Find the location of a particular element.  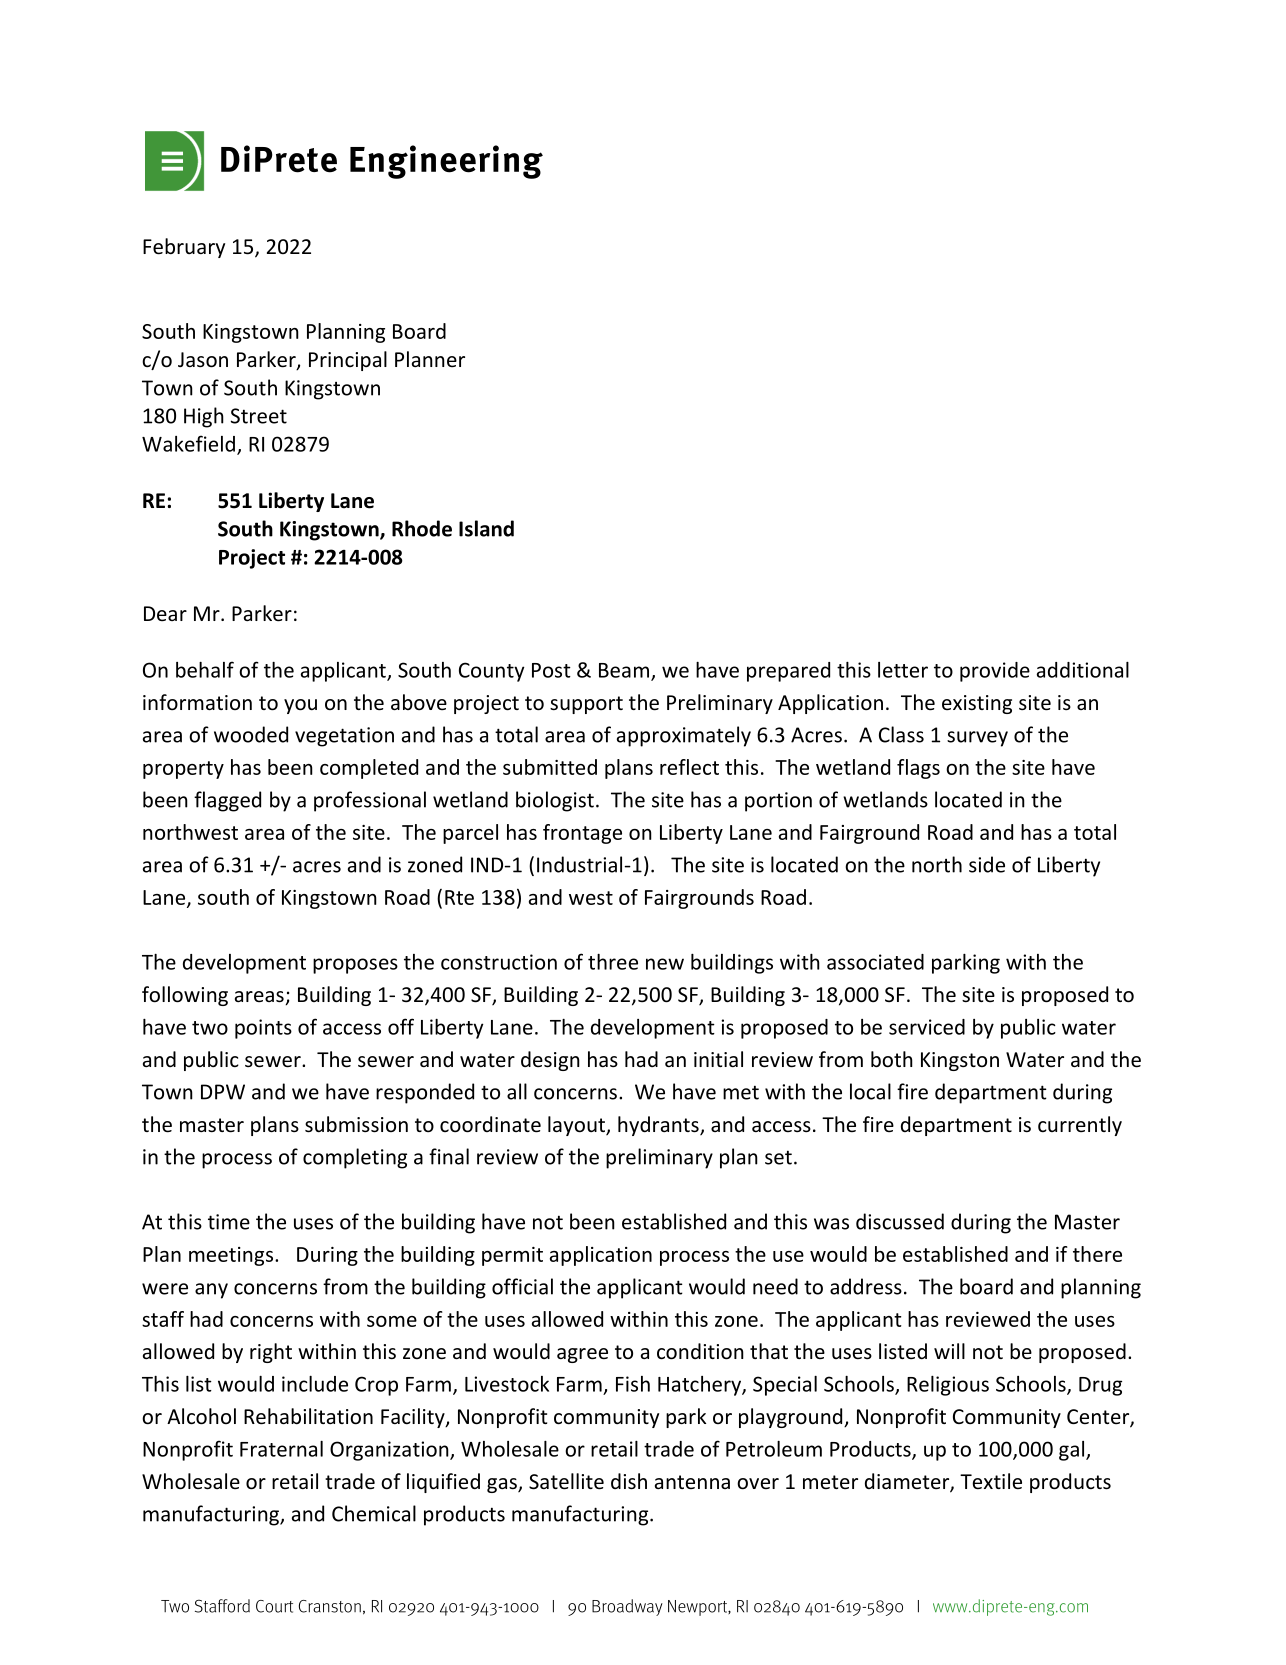

Dear is located at coordinates (165, 613).
